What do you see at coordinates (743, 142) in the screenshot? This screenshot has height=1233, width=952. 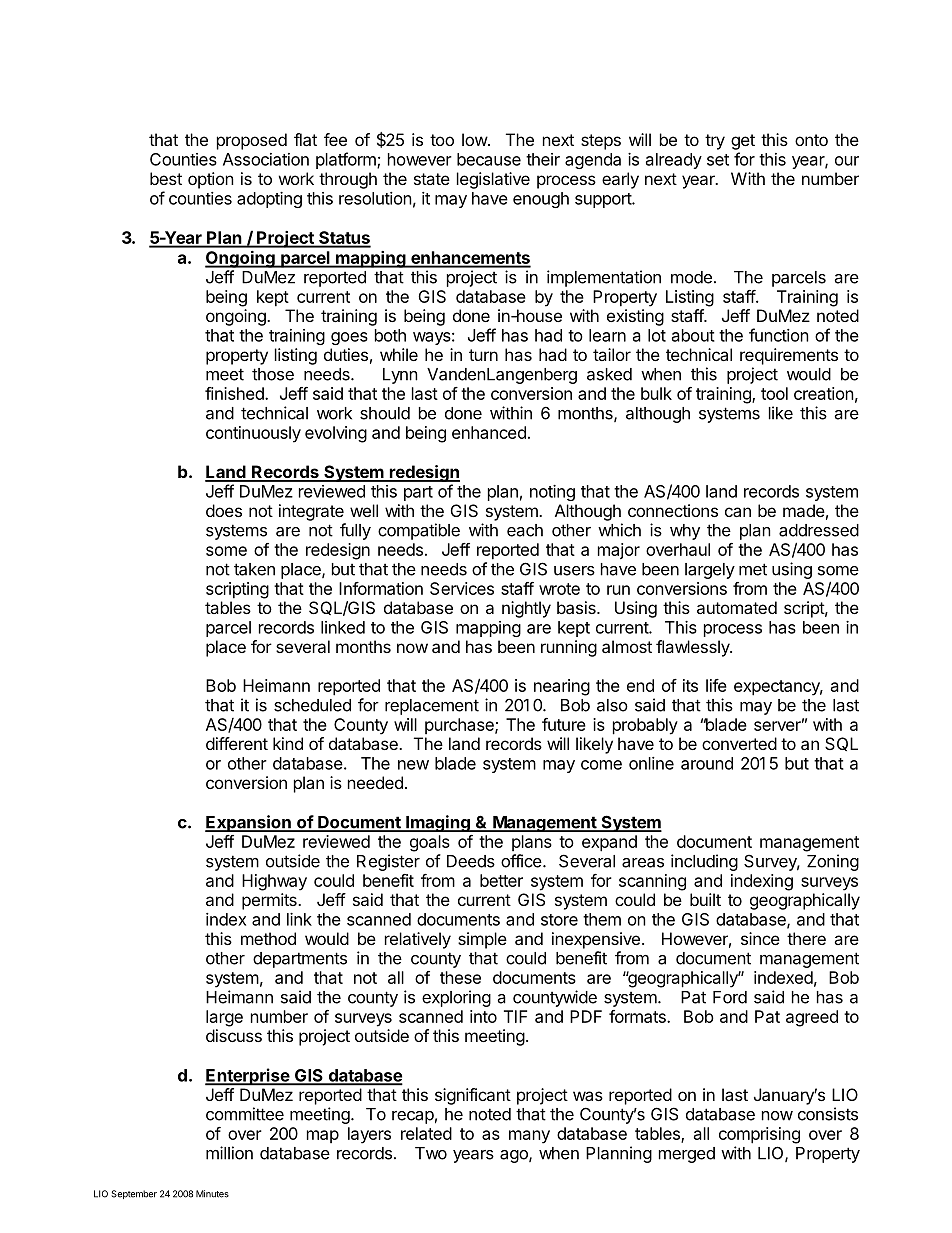 I see `get` at bounding box center [743, 142].
